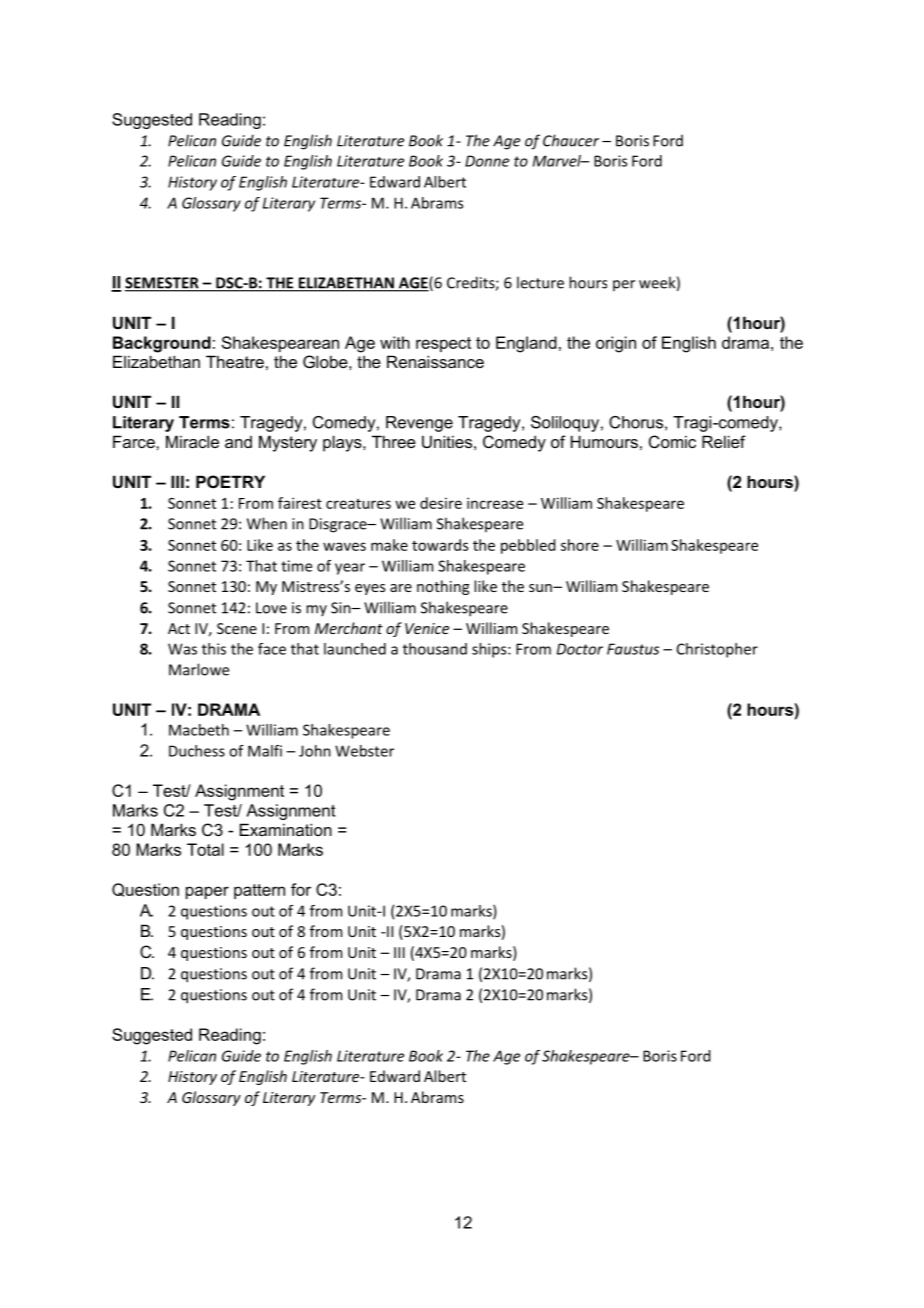 Image resolution: width=924 pixels, height=1308 pixels. What do you see at coordinates (163, 284) in the screenshot?
I see `SEMESTER` at bounding box center [163, 284].
